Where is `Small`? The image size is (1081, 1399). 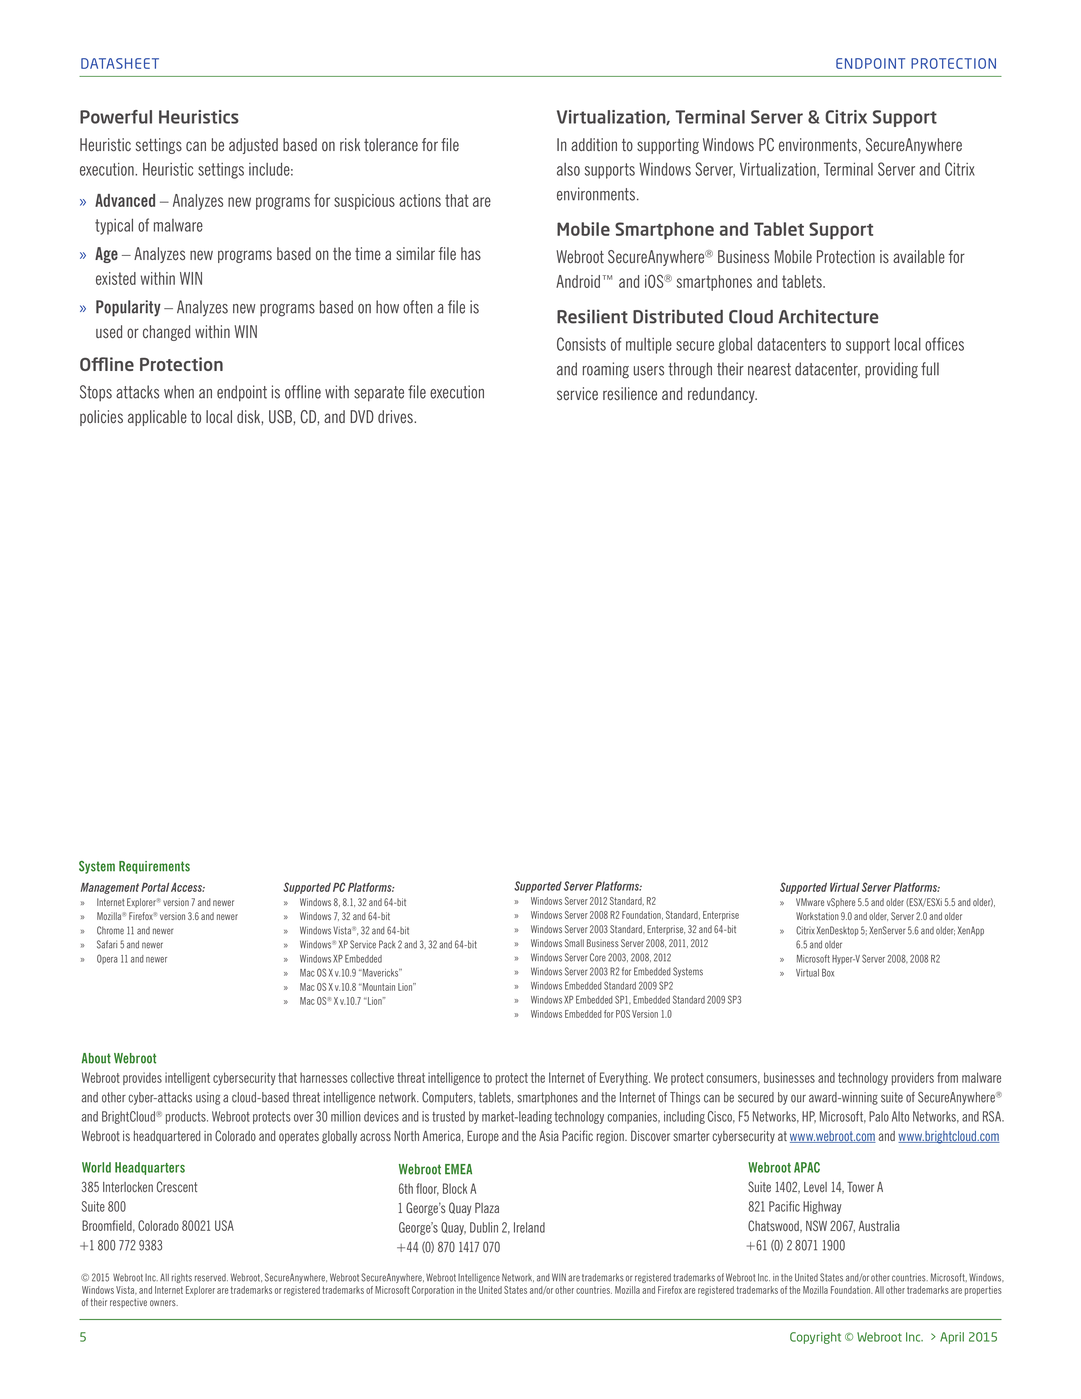
Small is located at coordinates (574, 943).
